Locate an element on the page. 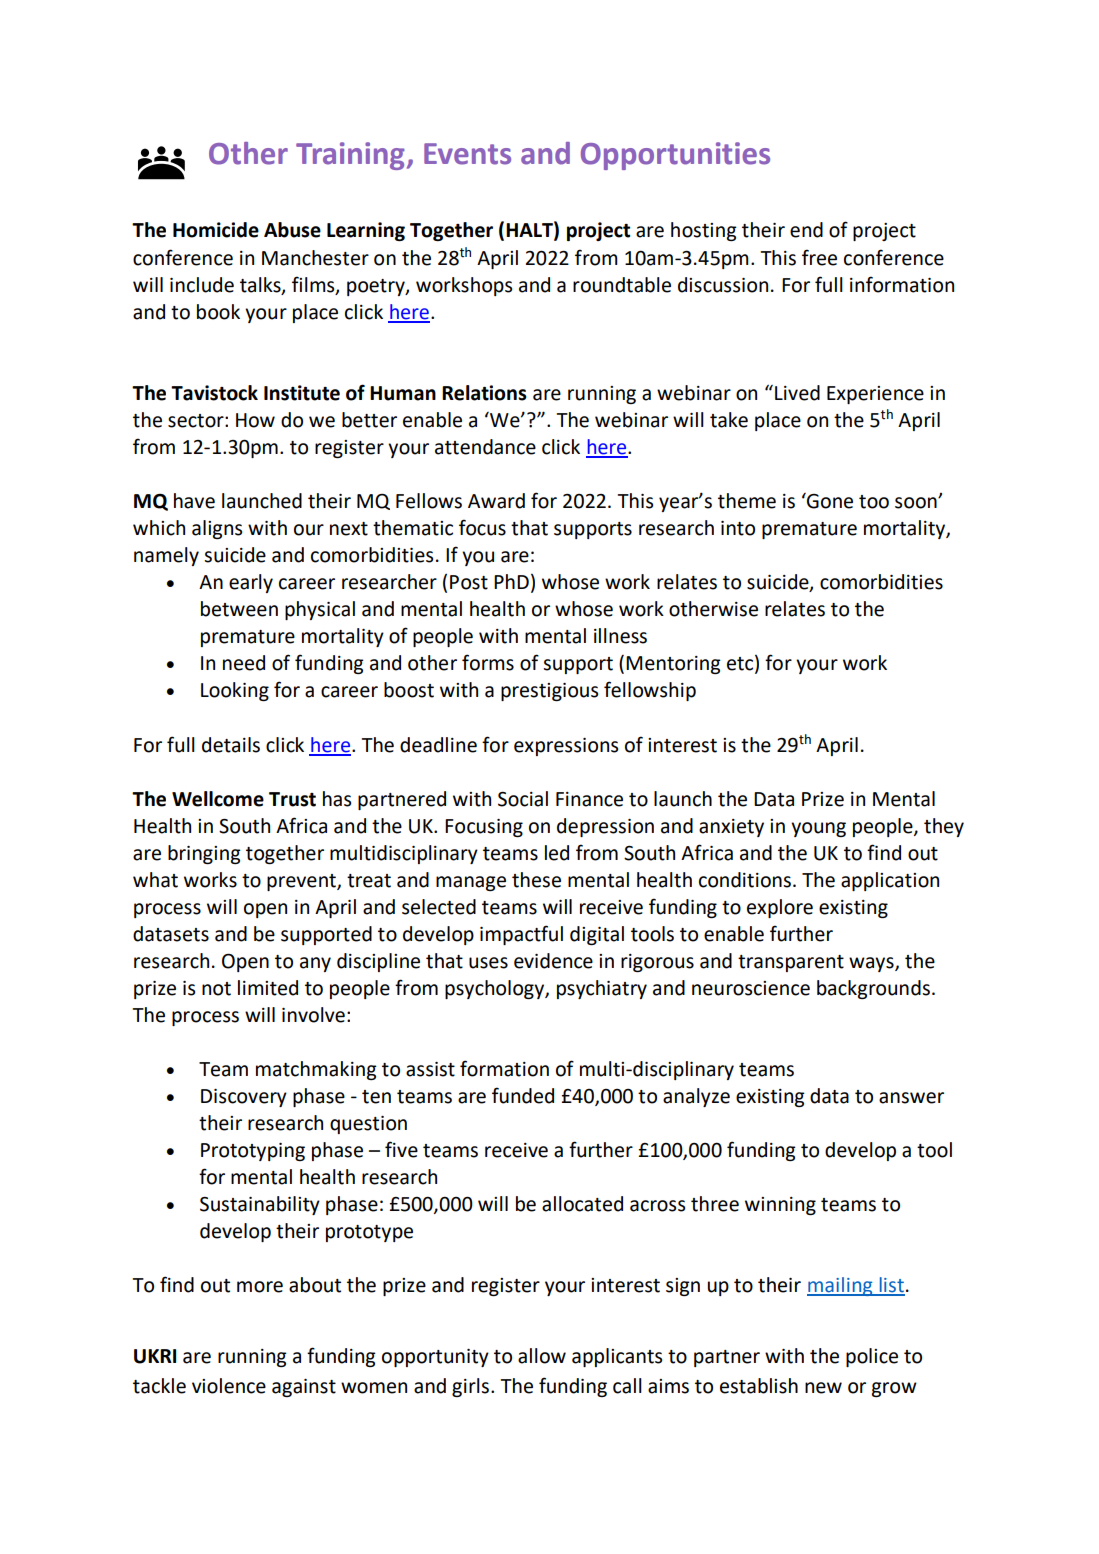 The image size is (1099, 1554). violence is located at coordinates (229, 1386).
